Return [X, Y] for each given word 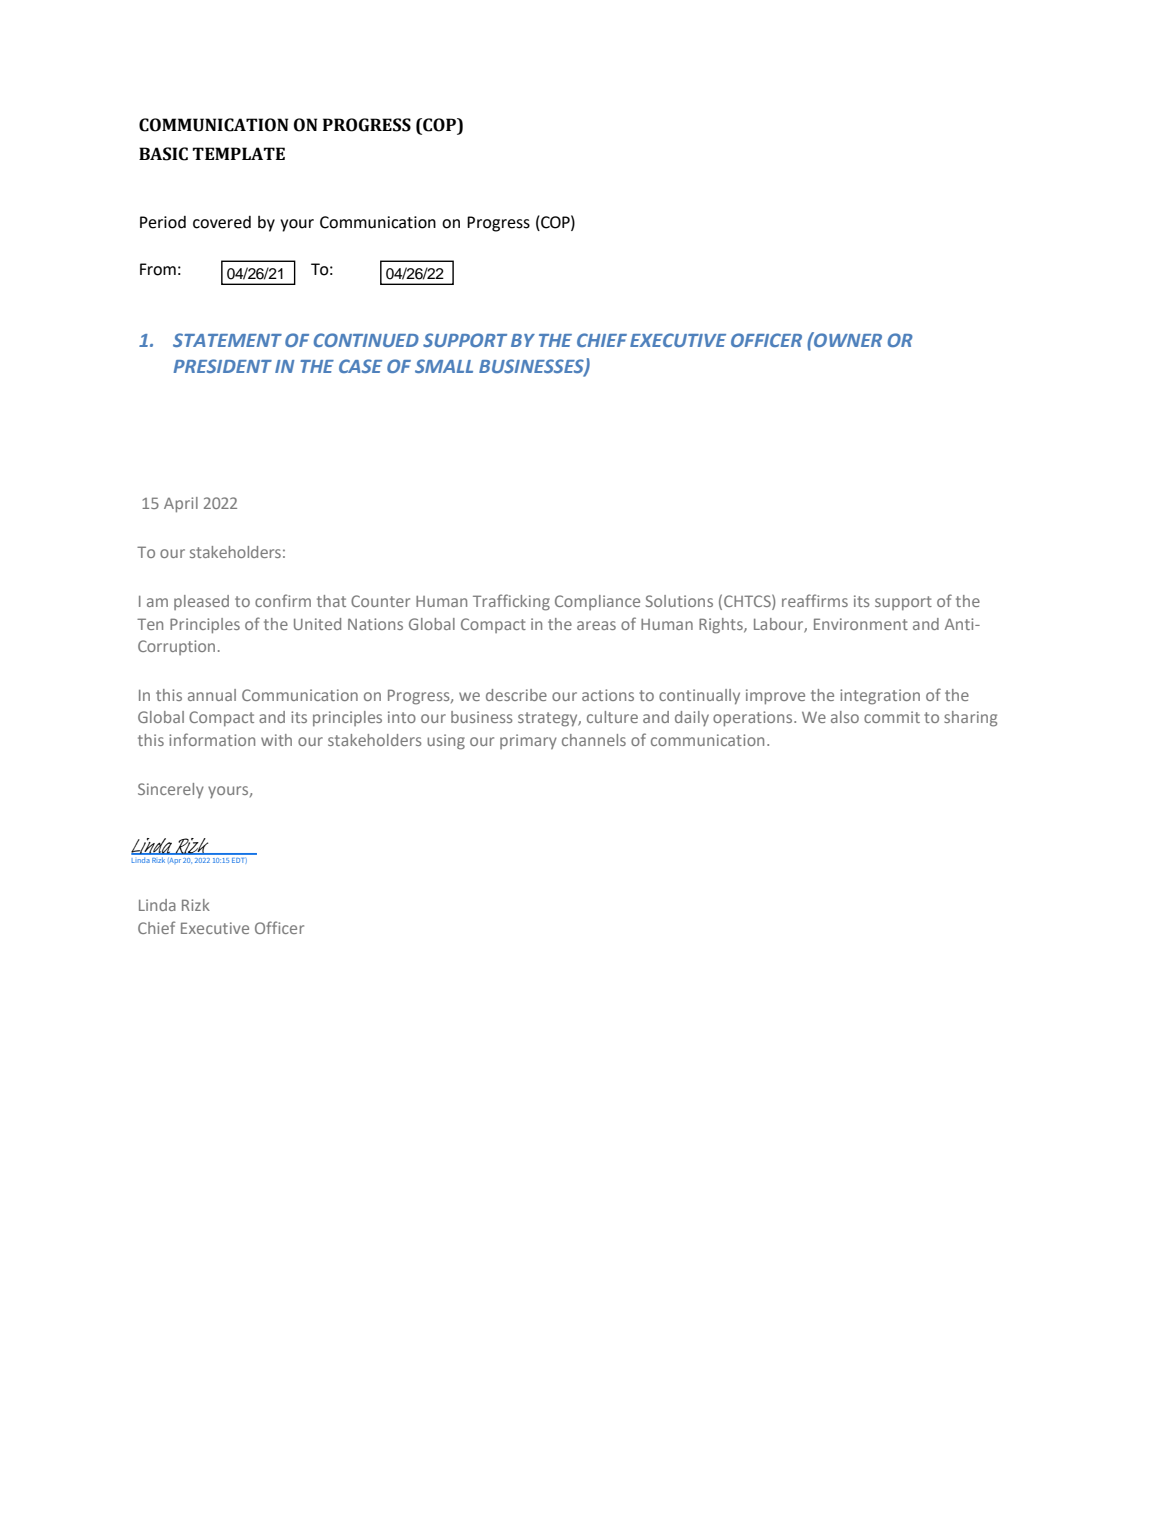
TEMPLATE [238, 153]
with [276, 740]
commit [892, 717]
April [181, 505]
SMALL [444, 366]
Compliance [597, 602]
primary [528, 741]
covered [222, 222]
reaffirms [815, 600]
